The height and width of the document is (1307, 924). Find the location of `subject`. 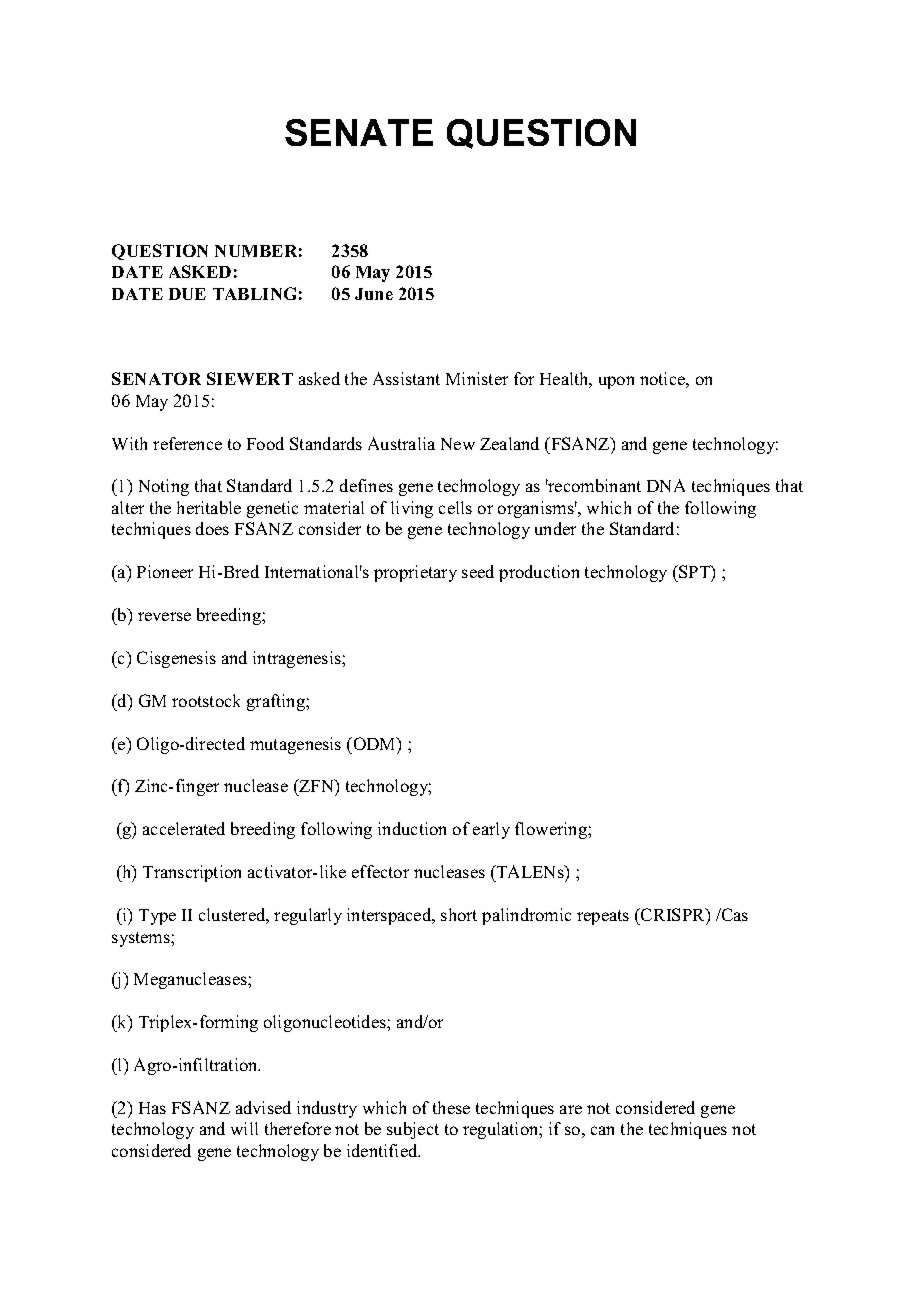

subject is located at coordinates (413, 1130).
